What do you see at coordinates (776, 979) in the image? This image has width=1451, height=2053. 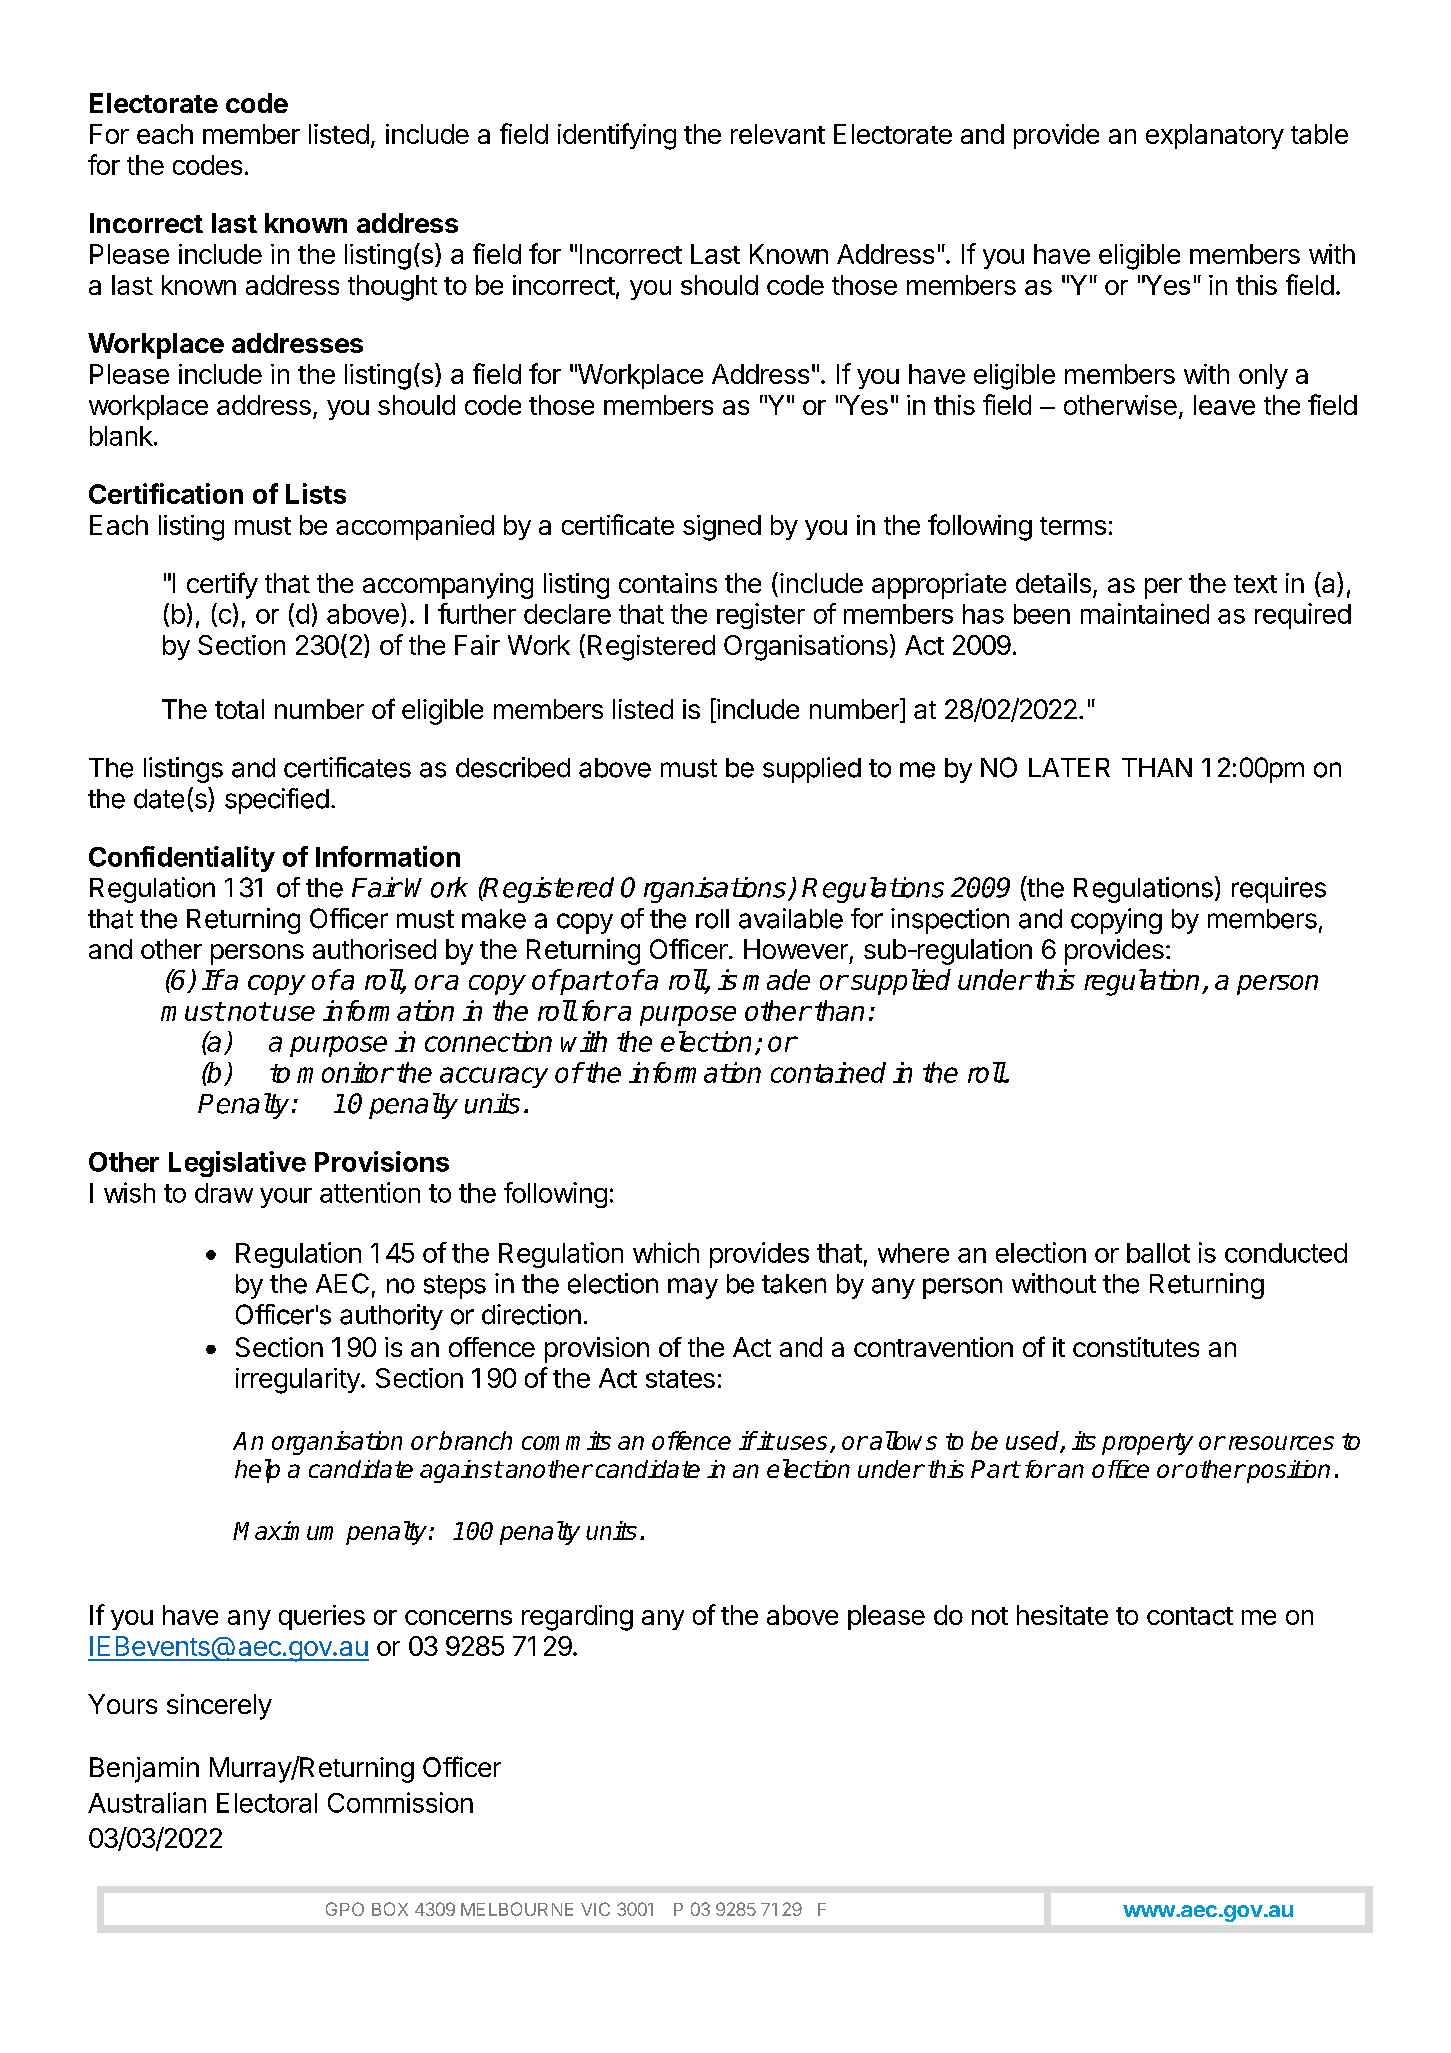 I see `made` at bounding box center [776, 979].
